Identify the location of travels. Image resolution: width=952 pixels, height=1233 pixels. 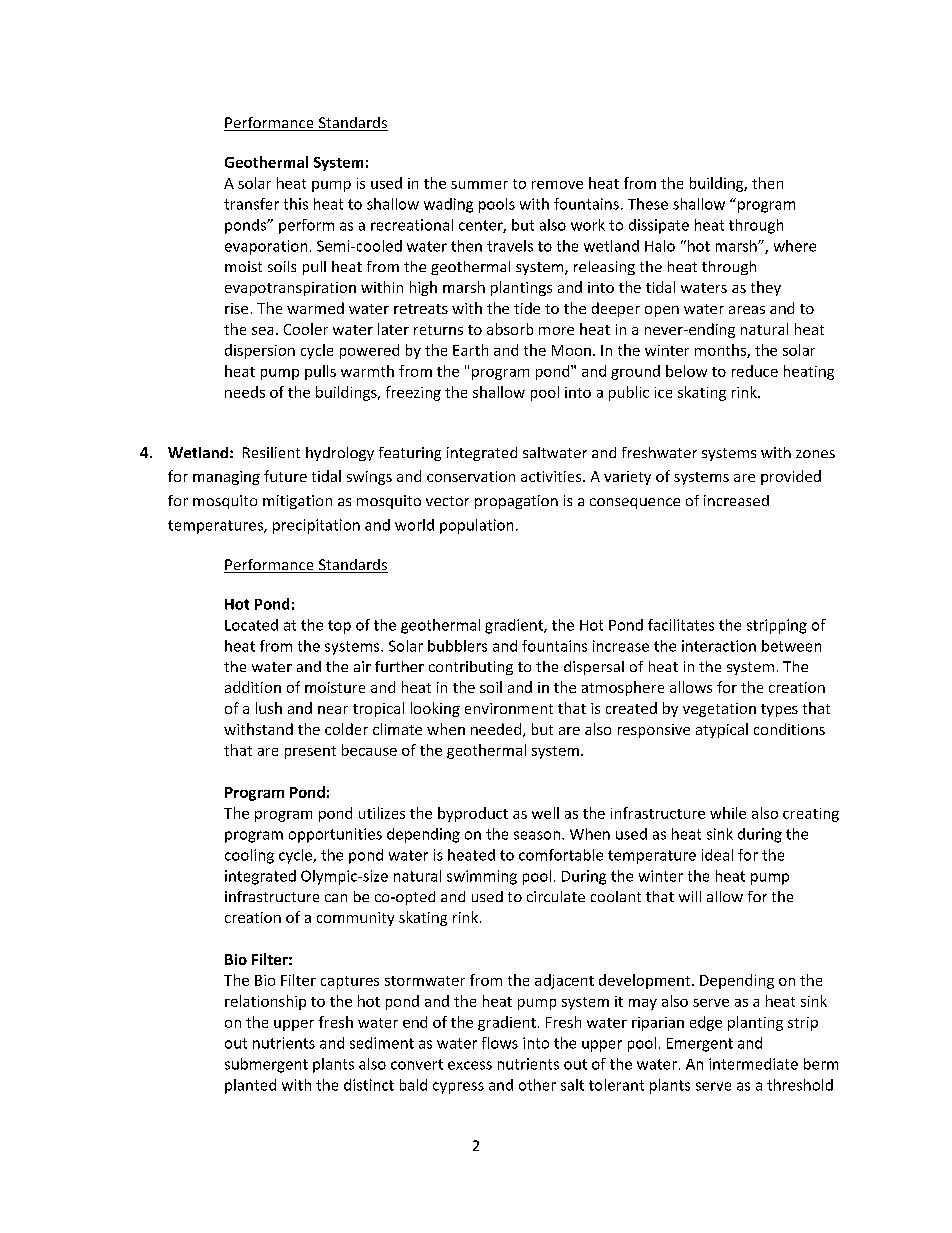
(510, 246).
